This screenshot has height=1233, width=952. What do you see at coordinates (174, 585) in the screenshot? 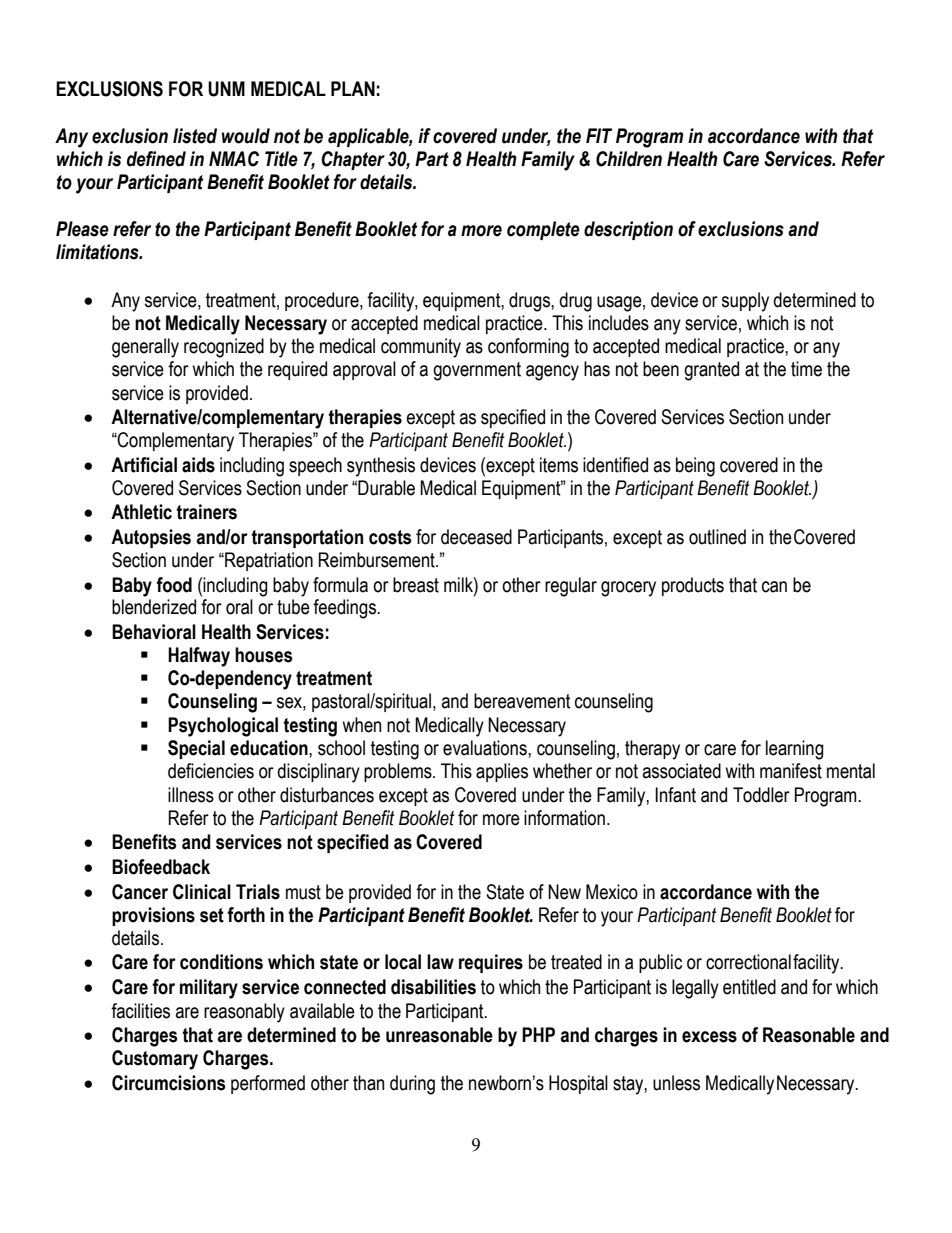
I see `food` at bounding box center [174, 585].
